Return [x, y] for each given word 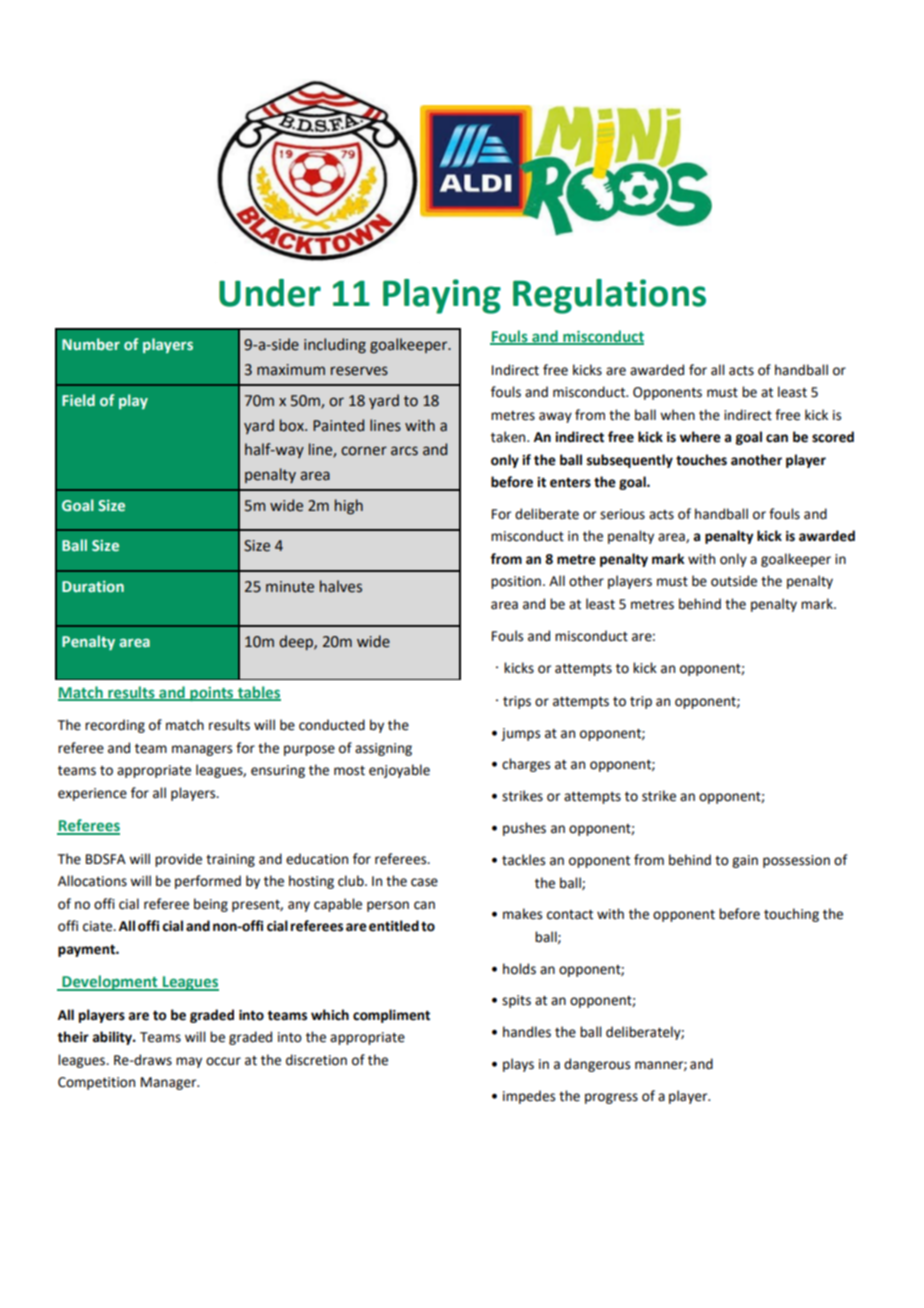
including [335, 346]
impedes [529, 1097]
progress [611, 1098]
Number [91, 344]
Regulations [609, 296]
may [189, 1062]
